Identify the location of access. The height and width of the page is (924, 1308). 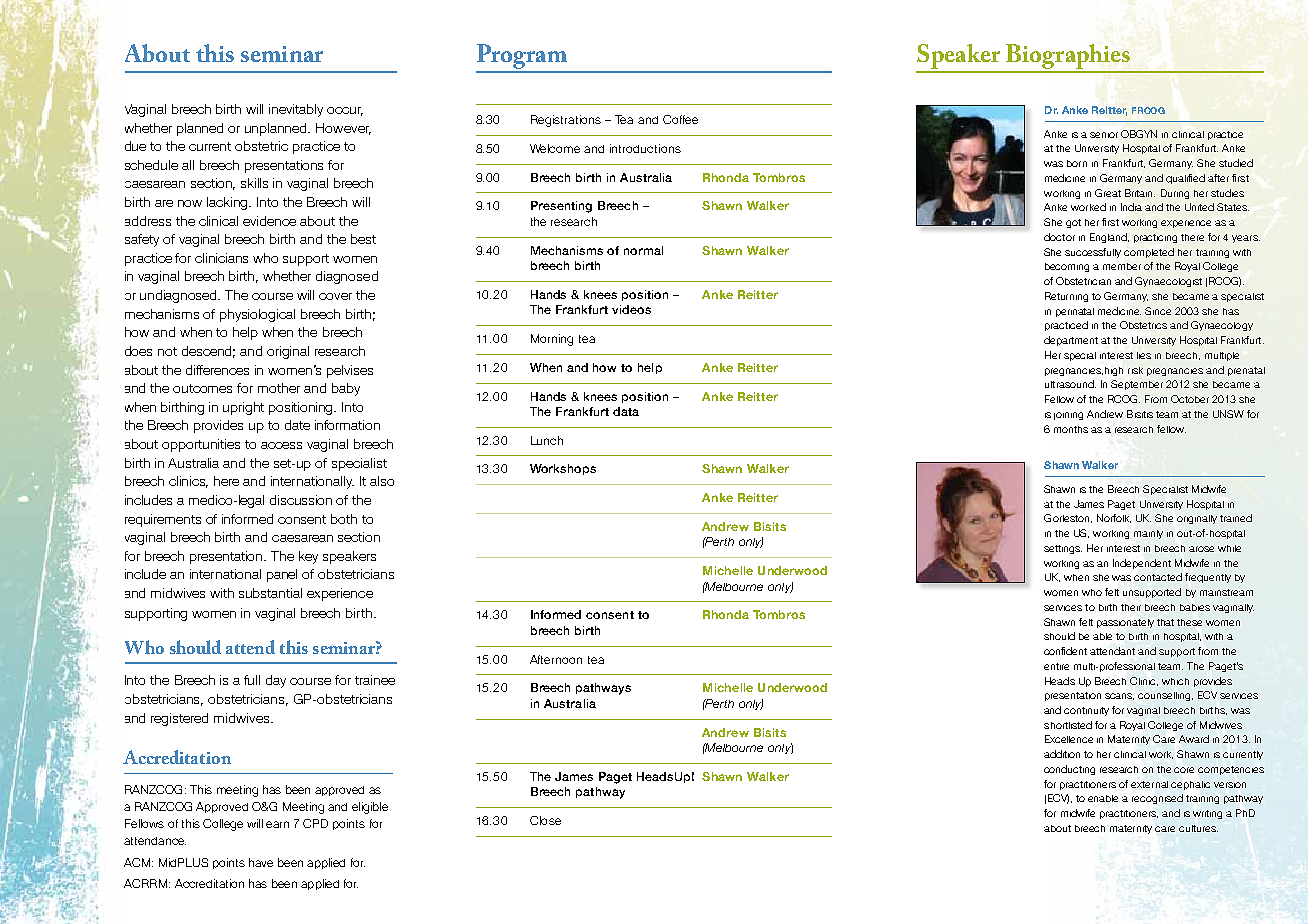
(281, 445).
